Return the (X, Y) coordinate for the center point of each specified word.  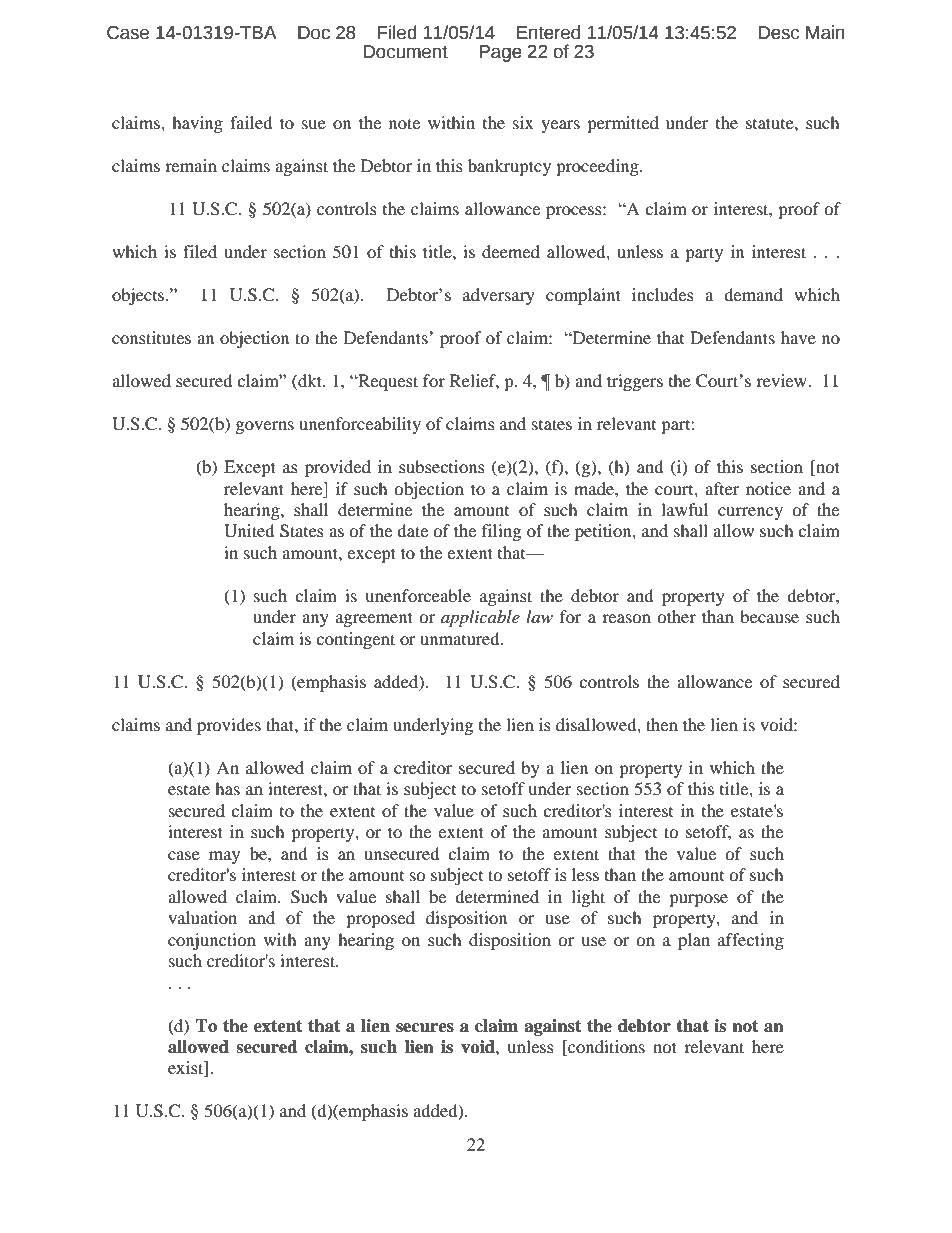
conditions (605, 1048)
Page (500, 53)
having (197, 124)
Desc (778, 33)
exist (187, 1069)
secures (425, 1028)
